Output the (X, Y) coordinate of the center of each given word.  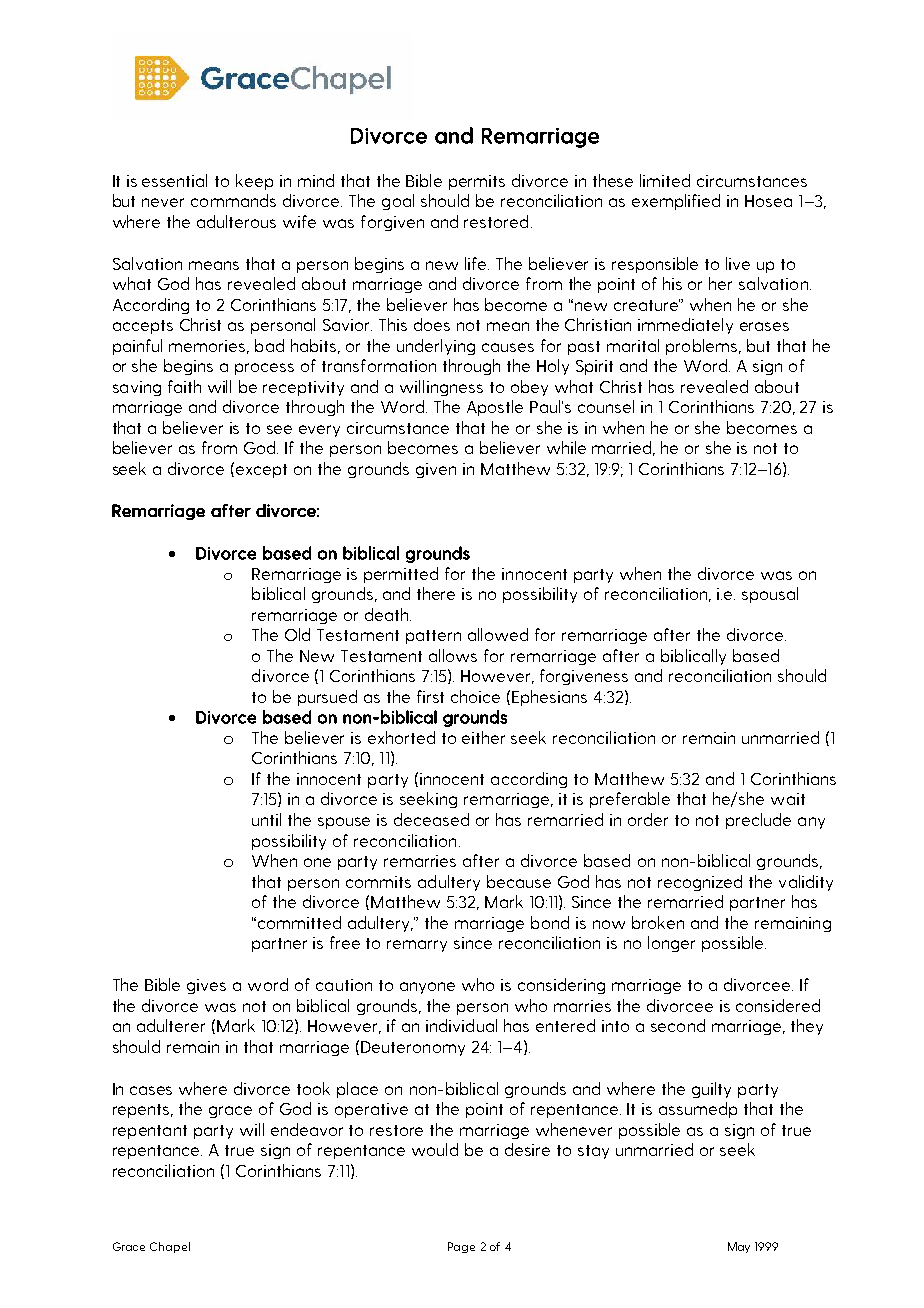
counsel (606, 406)
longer (671, 944)
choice (475, 696)
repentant (150, 1132)
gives (206, 986)
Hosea (768, 201)
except (261, 471)
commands (233, 200)
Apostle (495, 408)
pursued (327, 698)
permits (477, 182)
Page (461, 1247)
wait (788, 799)
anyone (427, 988)
